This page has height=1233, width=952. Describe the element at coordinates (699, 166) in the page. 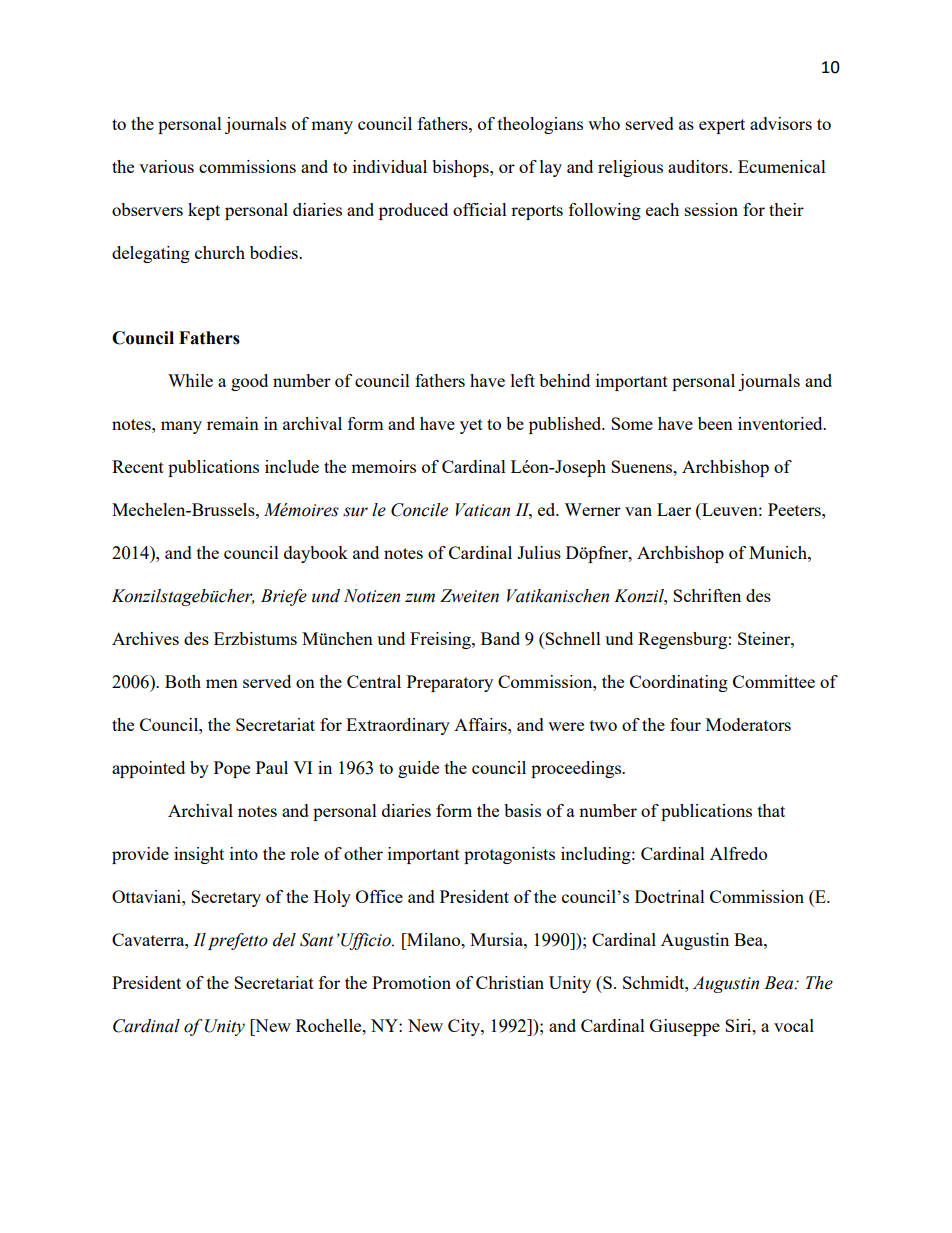

I see `auditors` at that location.
